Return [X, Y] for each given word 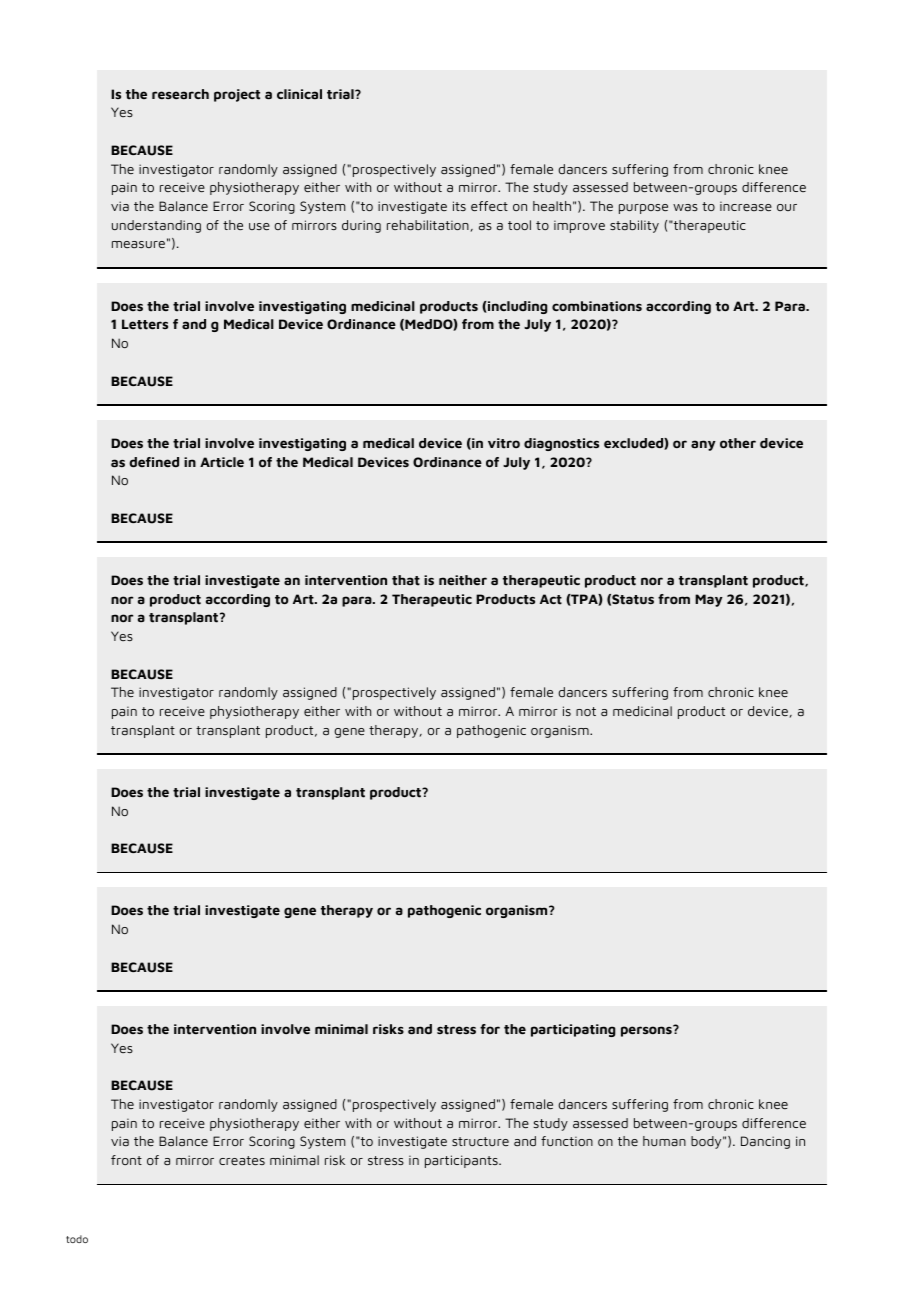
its [459, 206]
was [685, 207]
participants [462, 1161]
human [664, 1141]
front [126, 1160]
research [180, 94]
